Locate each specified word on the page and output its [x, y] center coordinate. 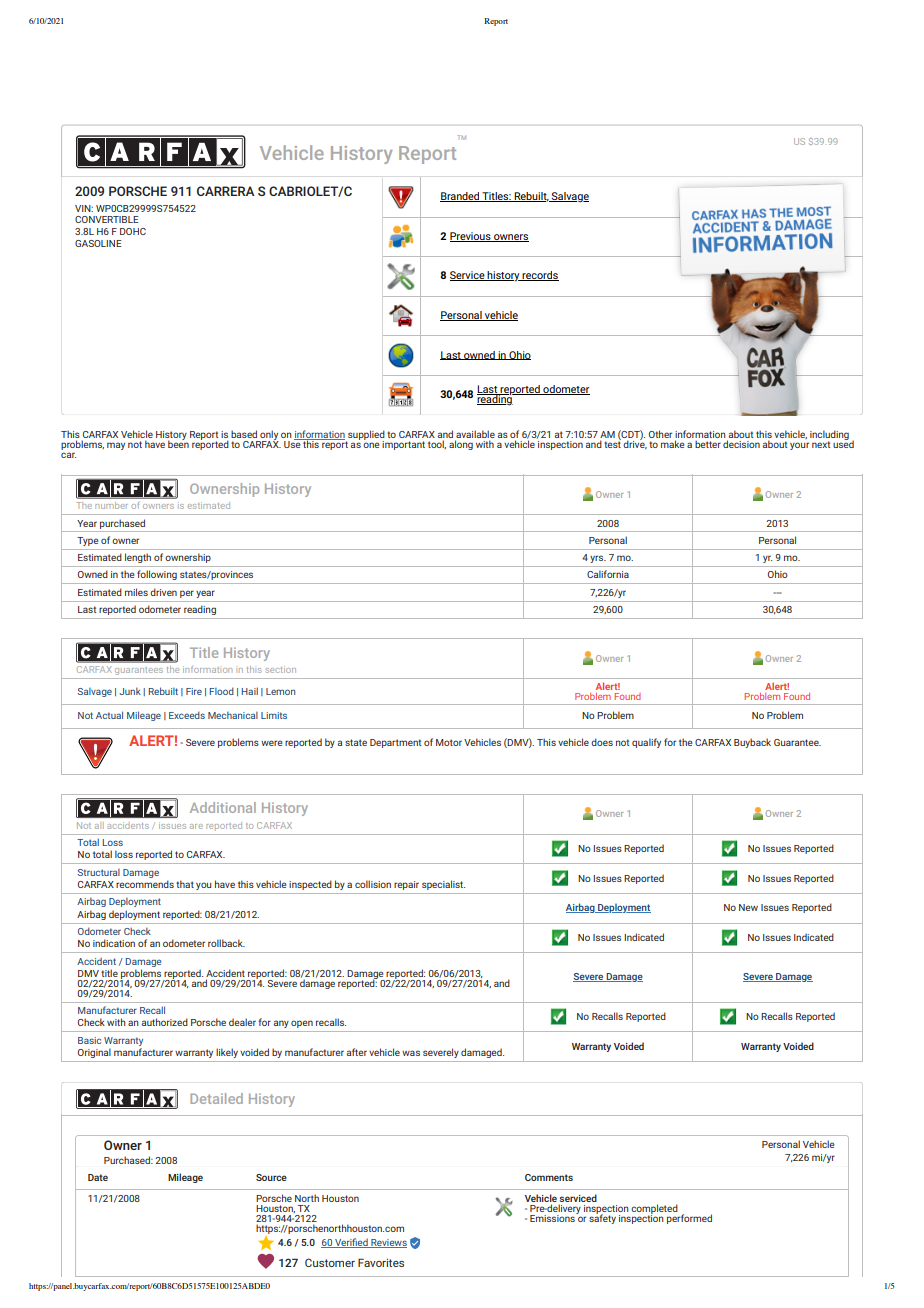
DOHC [133, 231]
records [540, 276]
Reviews [388, 1243]
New [748, 907]
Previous [471, 237]
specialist [443, 885]
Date [98, 1177]
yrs [598, 559]
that [185, 884]
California [608, 574]
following [157, 575]
